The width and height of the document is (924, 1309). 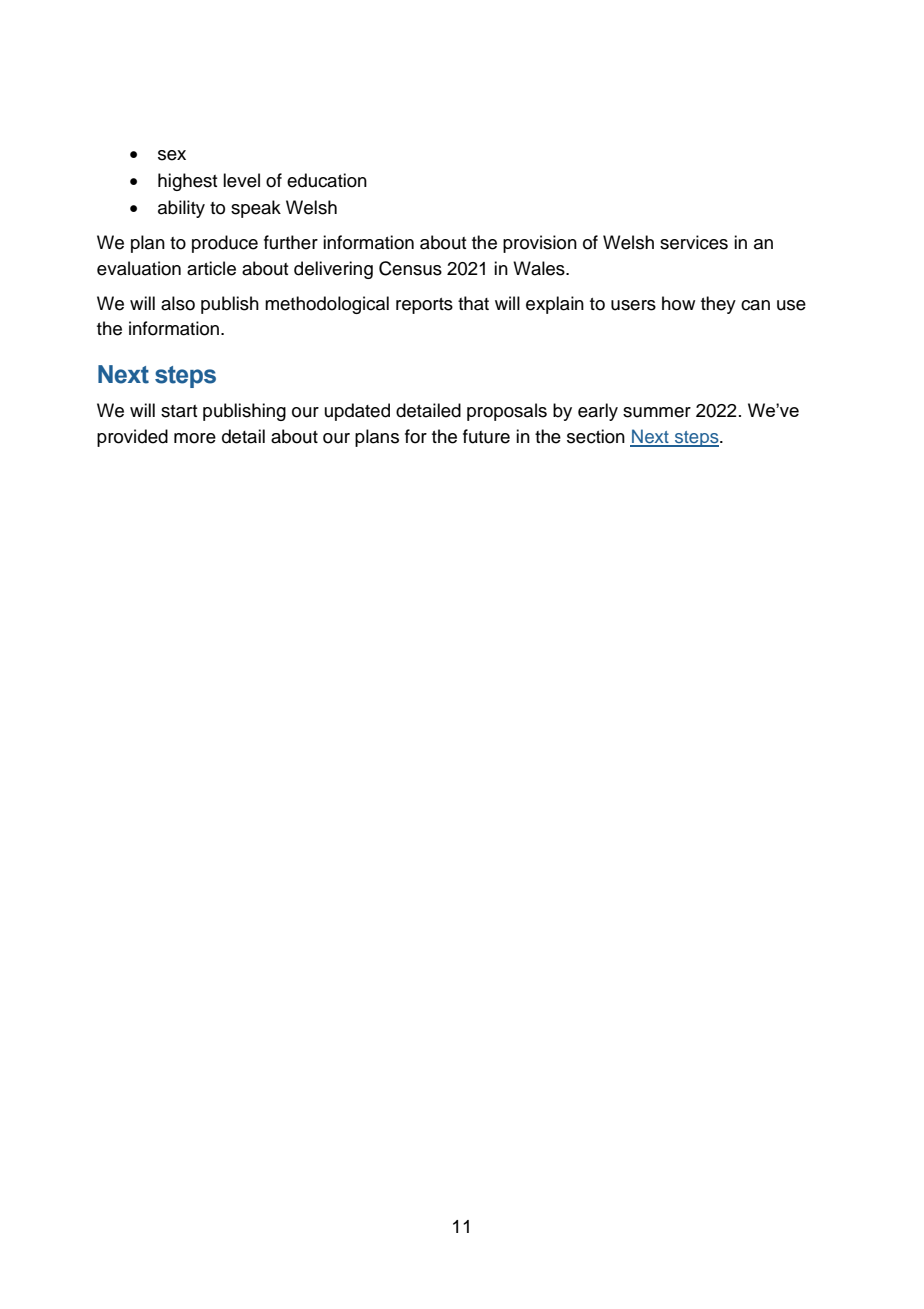 I want to click on sex, so click(x=172, y=155).
